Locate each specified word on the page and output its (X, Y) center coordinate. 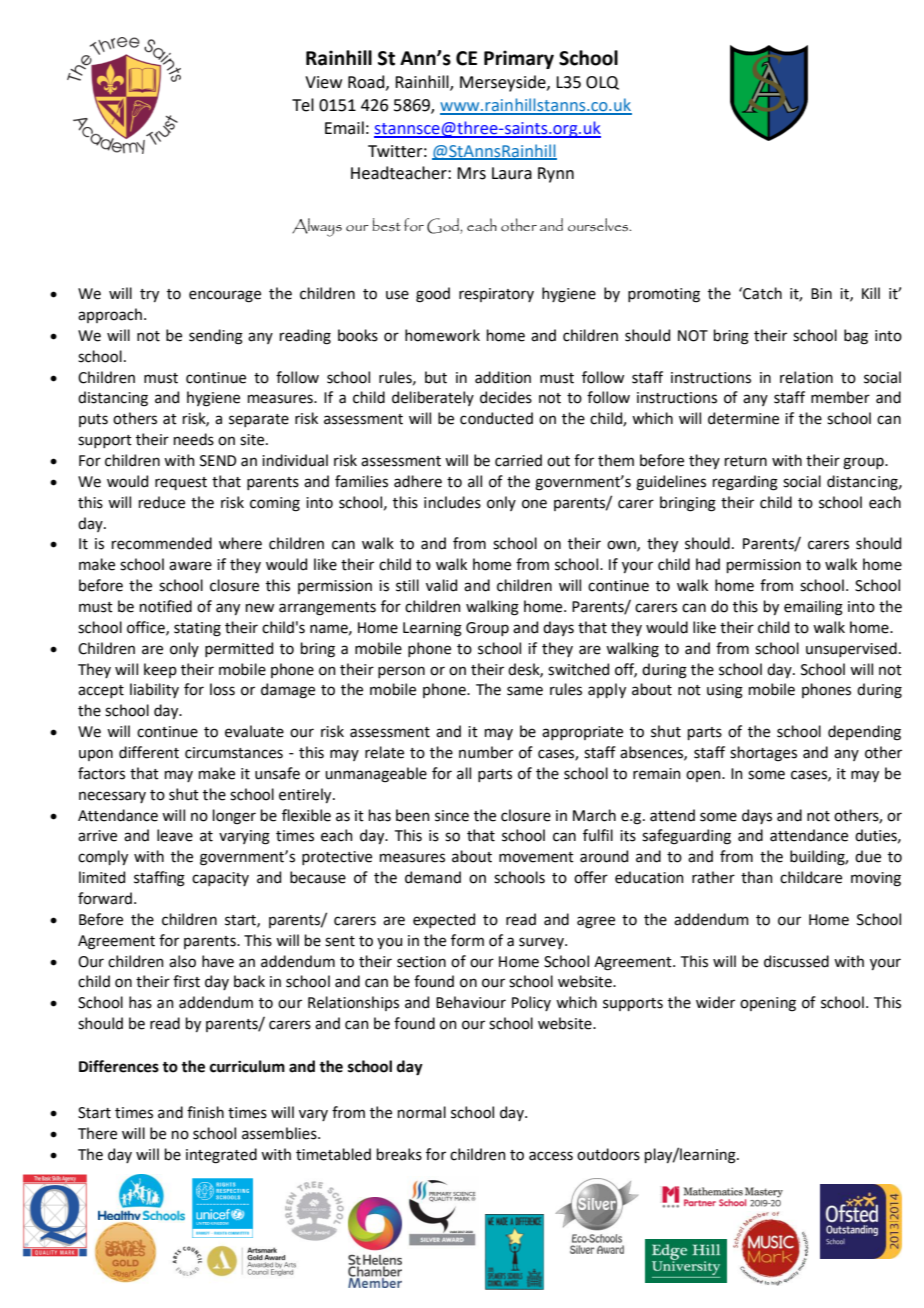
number (486, 752)
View (323, 82)
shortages (763, 754)
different (149, 752)
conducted (496, 418)
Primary (519, 59)
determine (743, 418)
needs (194, 439)
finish (205, 1112)
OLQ (602, 83)
